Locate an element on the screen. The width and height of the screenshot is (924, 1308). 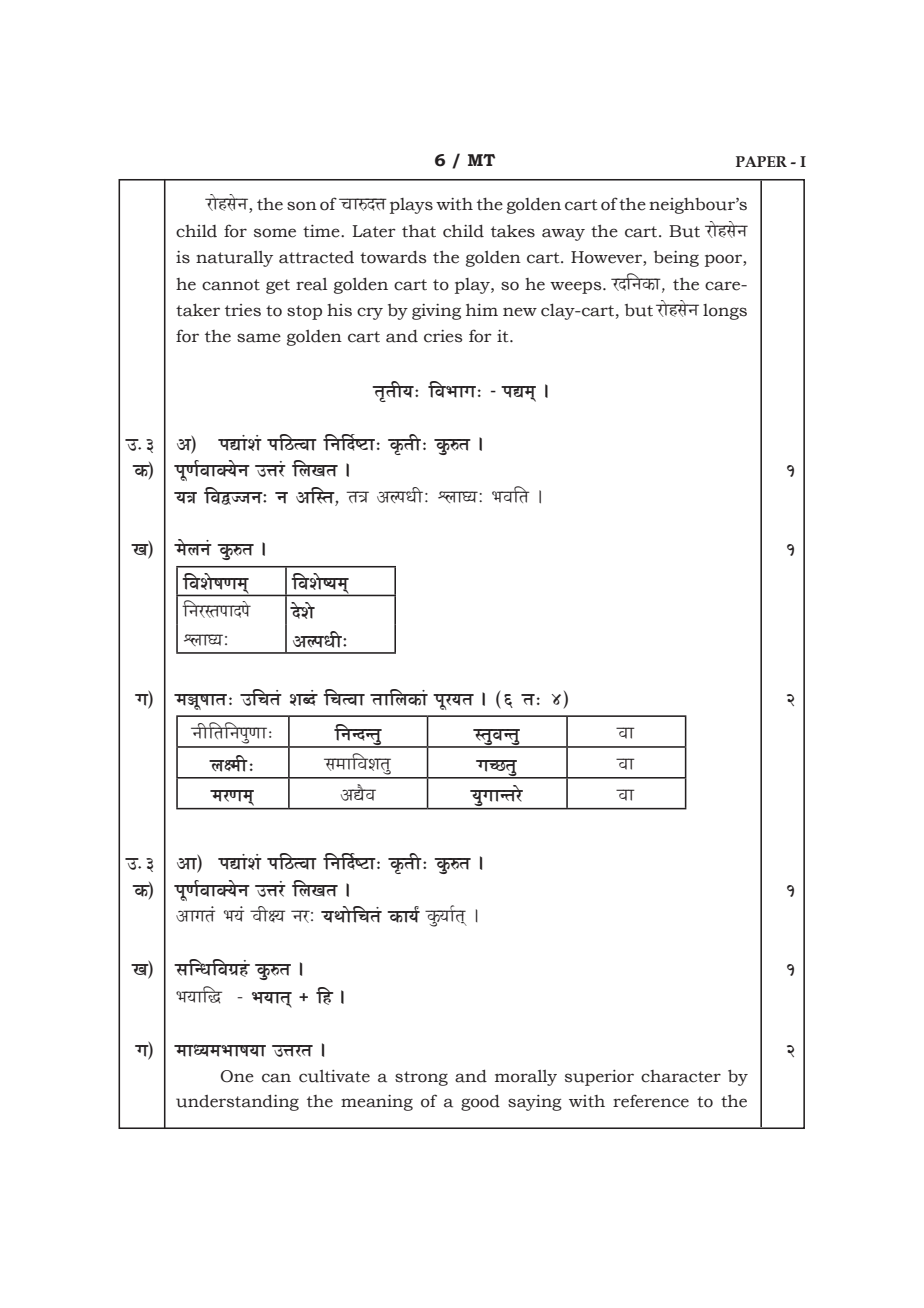
longs is located at coordinates (725, 312).
